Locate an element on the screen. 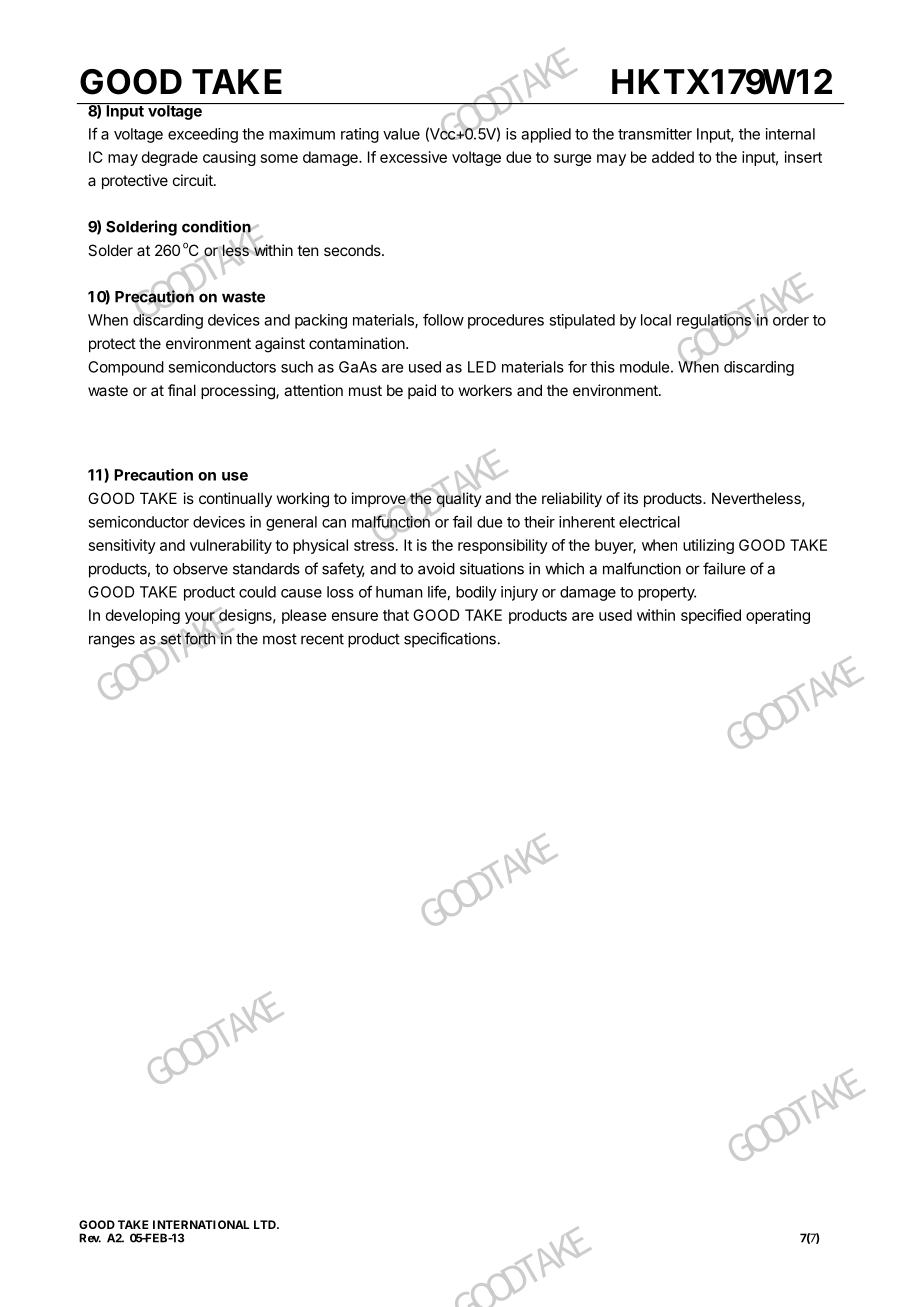  degrade is located at coordinates (170, 158).
